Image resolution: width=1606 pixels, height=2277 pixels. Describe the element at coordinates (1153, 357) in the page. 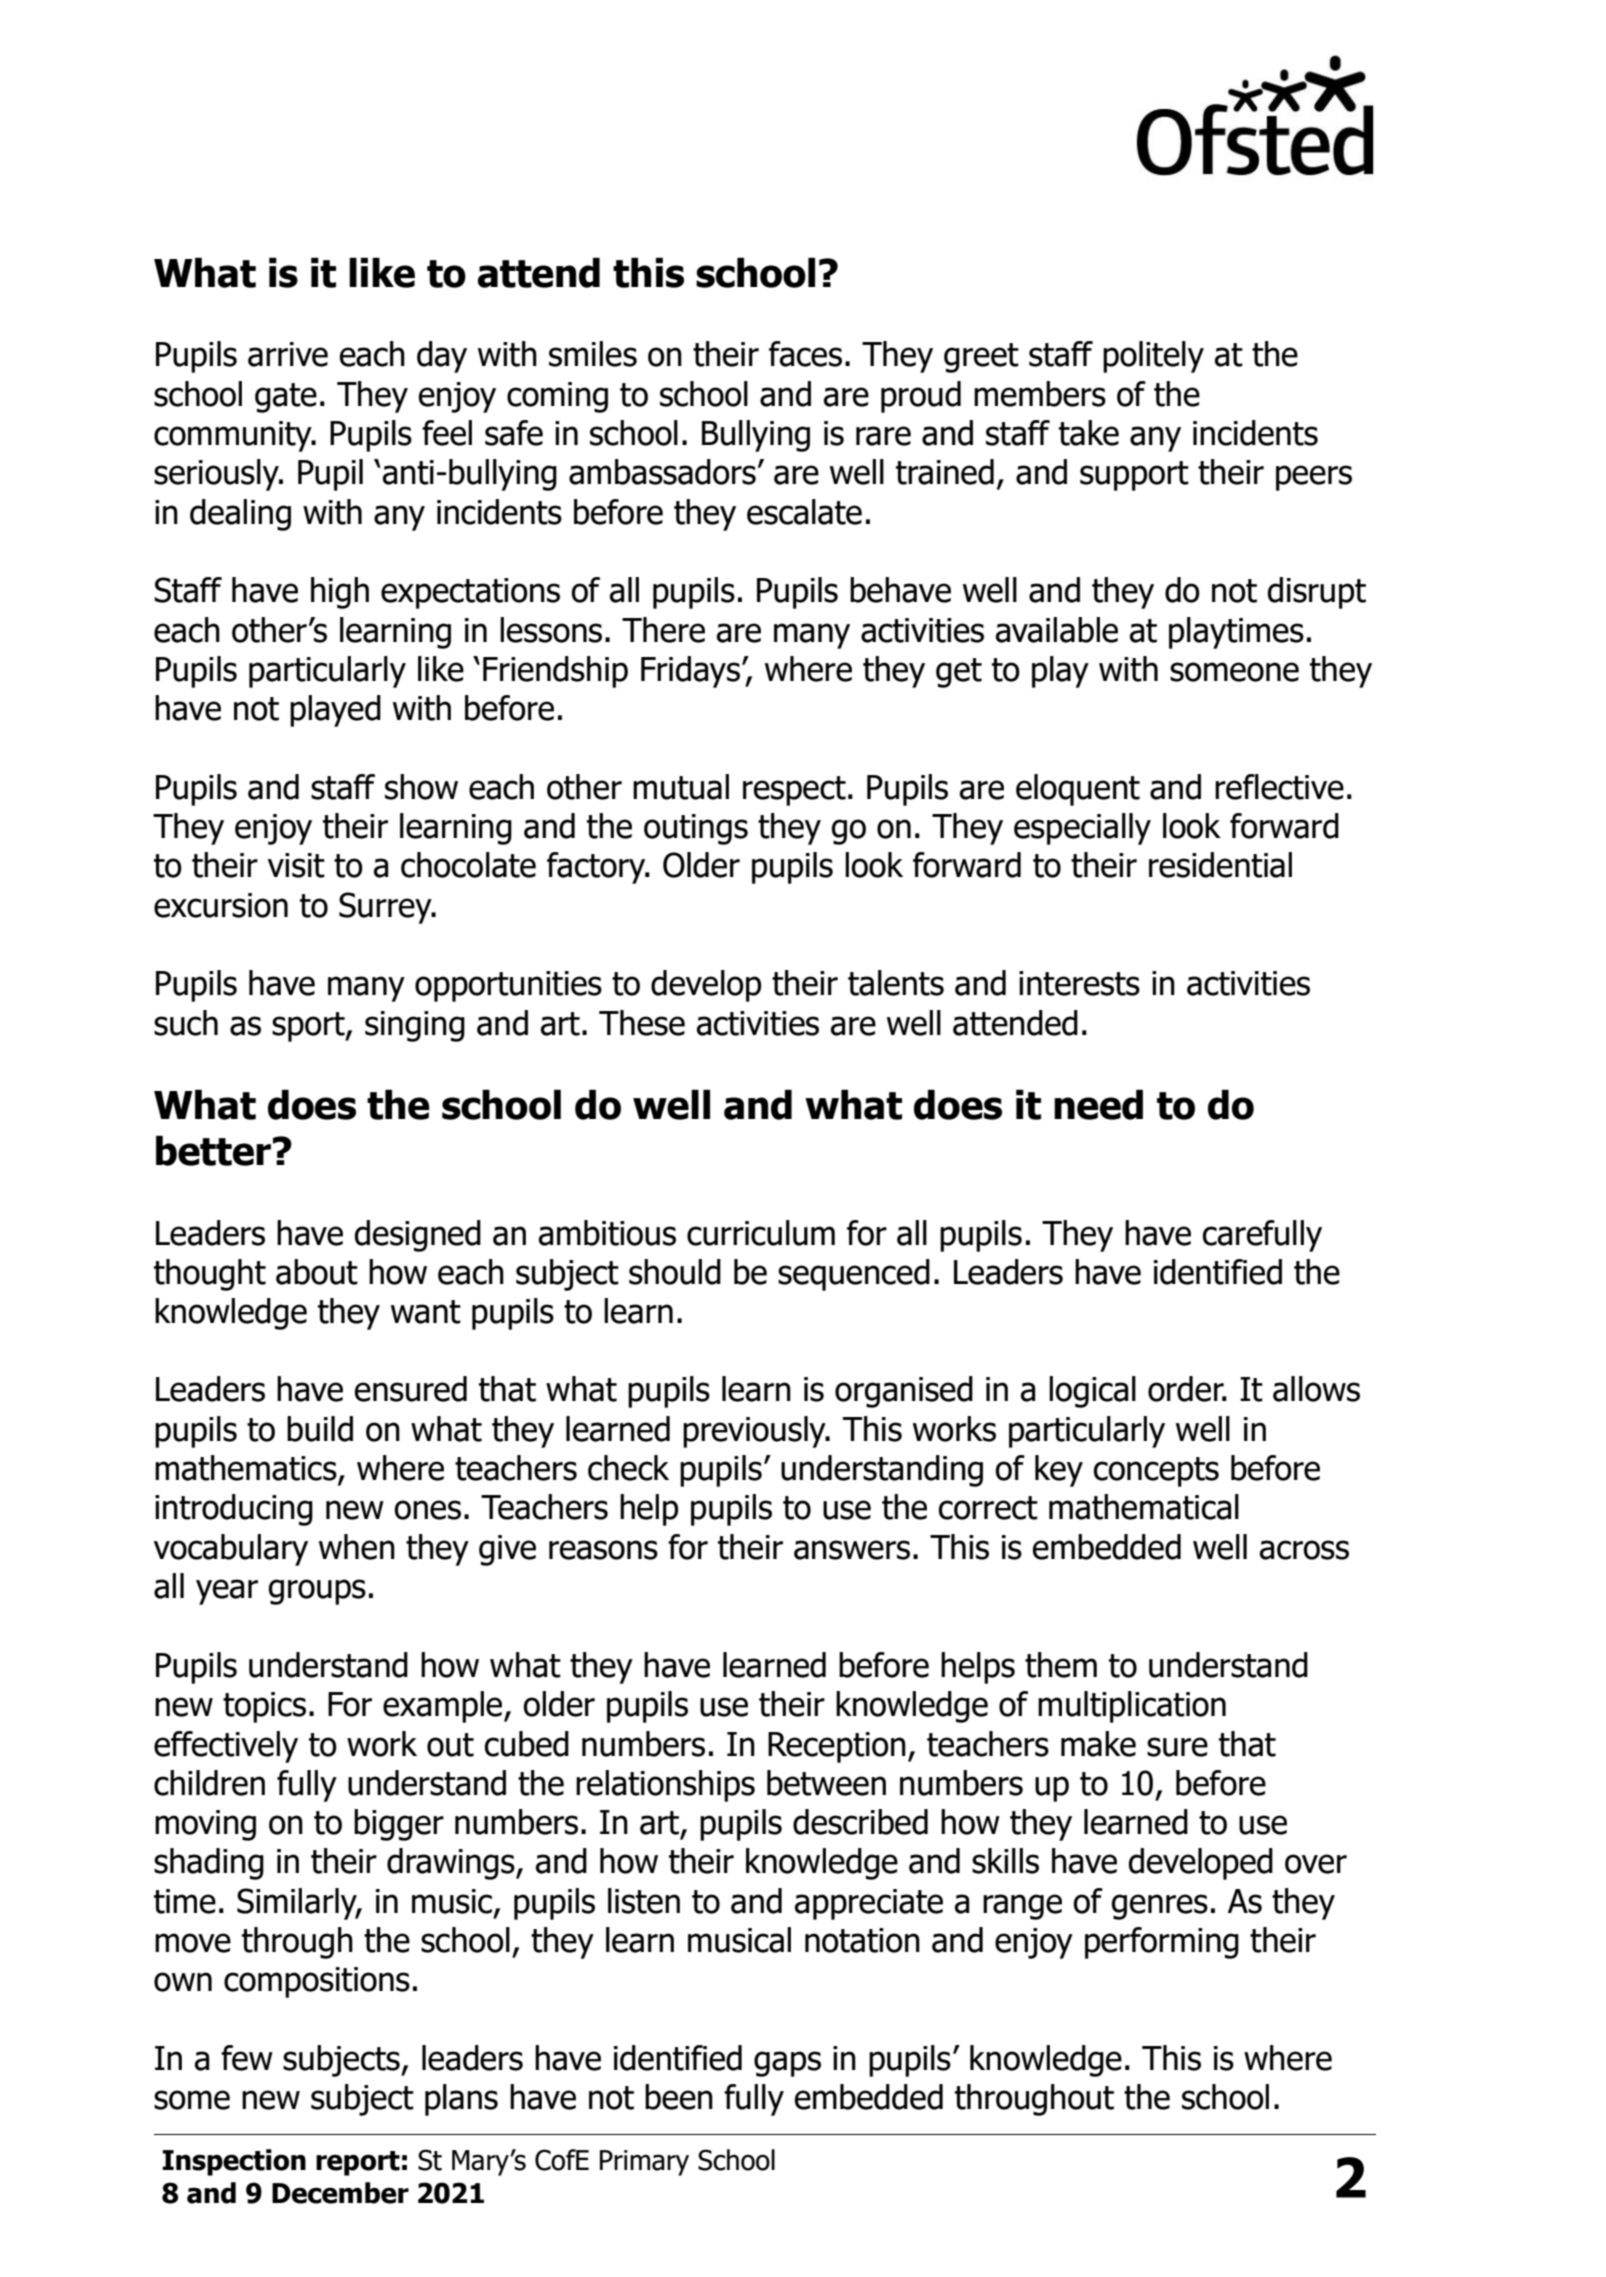

I see `politely` at that location.
